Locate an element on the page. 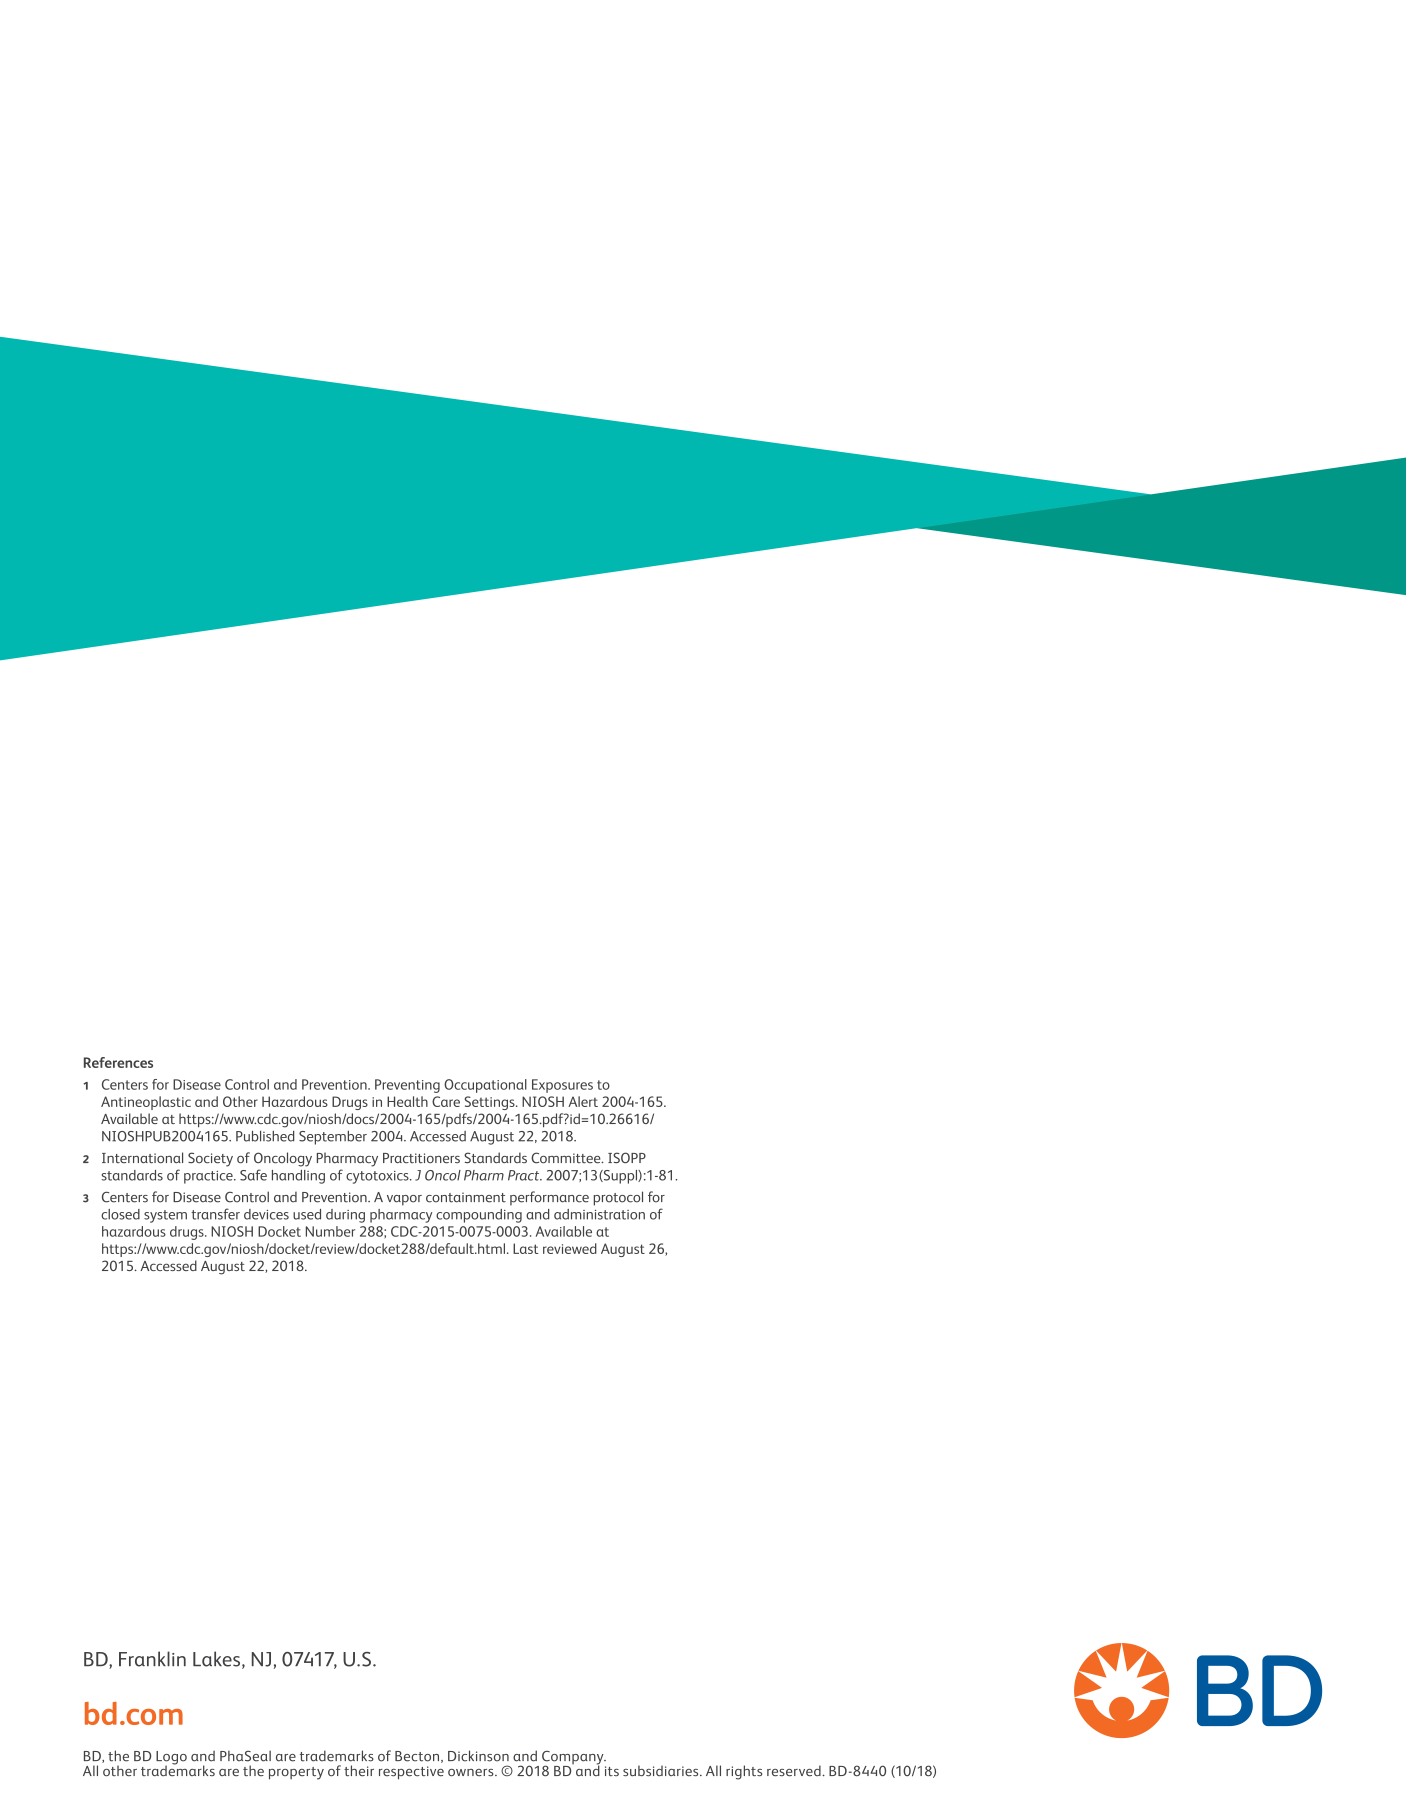 Image resolution: width=1406 pixels, height=1819 pixels. References is located at coordinates (118, 1062).
